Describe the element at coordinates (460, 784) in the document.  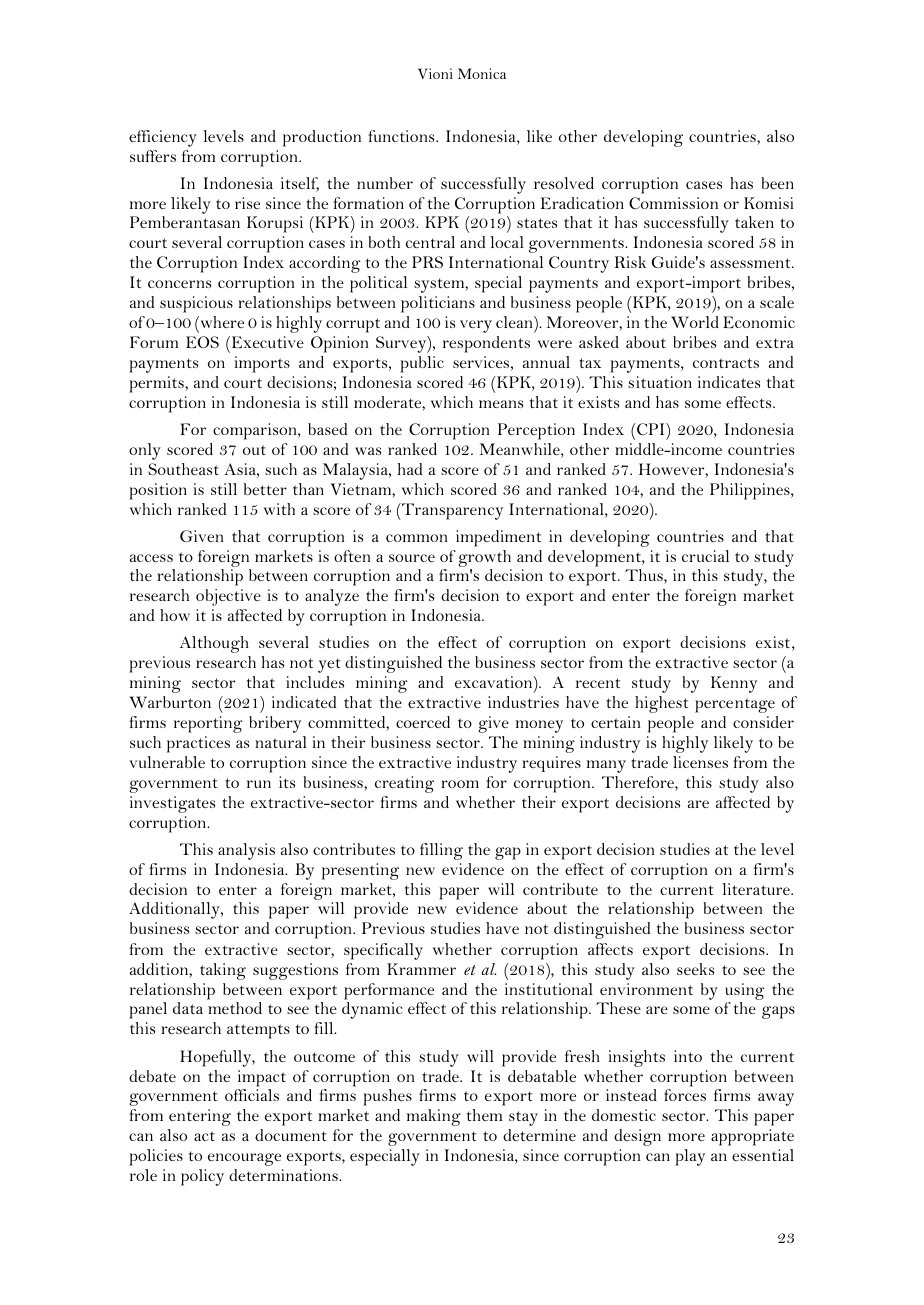
I see `room` at that location.
